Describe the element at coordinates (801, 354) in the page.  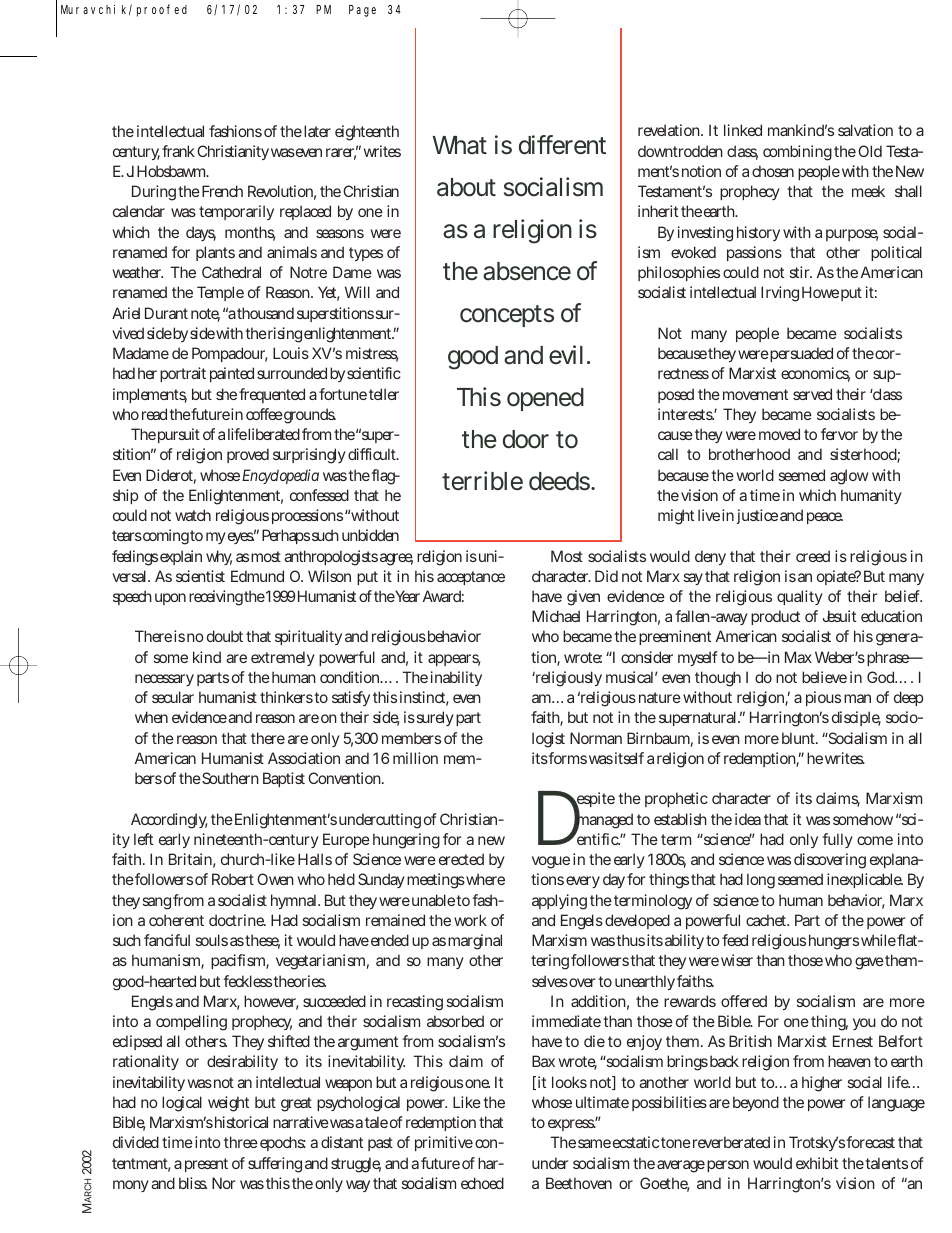
I see `persuaded` at that location.
